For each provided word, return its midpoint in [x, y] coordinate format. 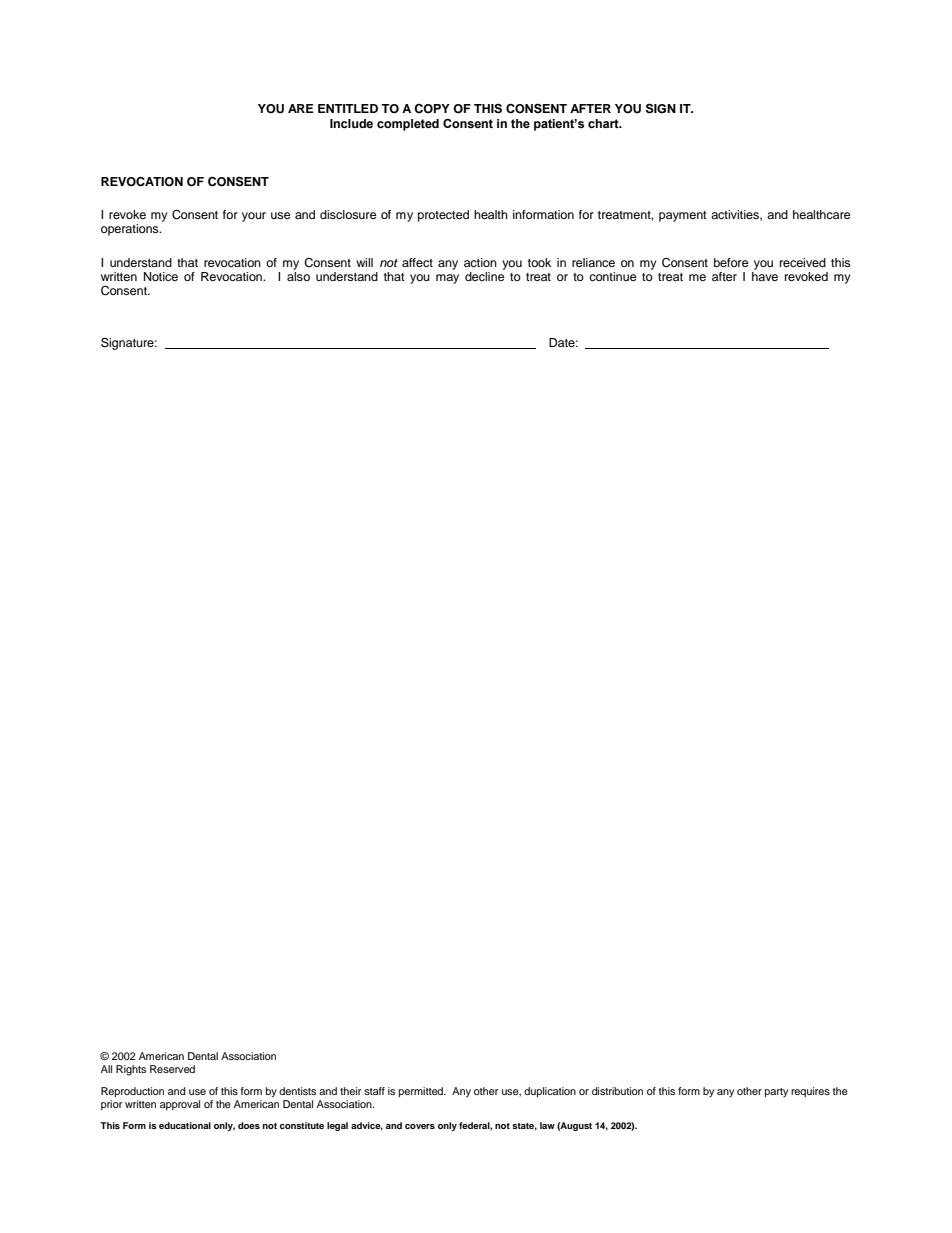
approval [180, 1105]
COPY [432, 109]
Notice [161, 276]
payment [683, 216]
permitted [422, 1092]
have [765, 276]
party [776, 1093]
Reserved [172, 1069]
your [254, 217]
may [447, 279]
